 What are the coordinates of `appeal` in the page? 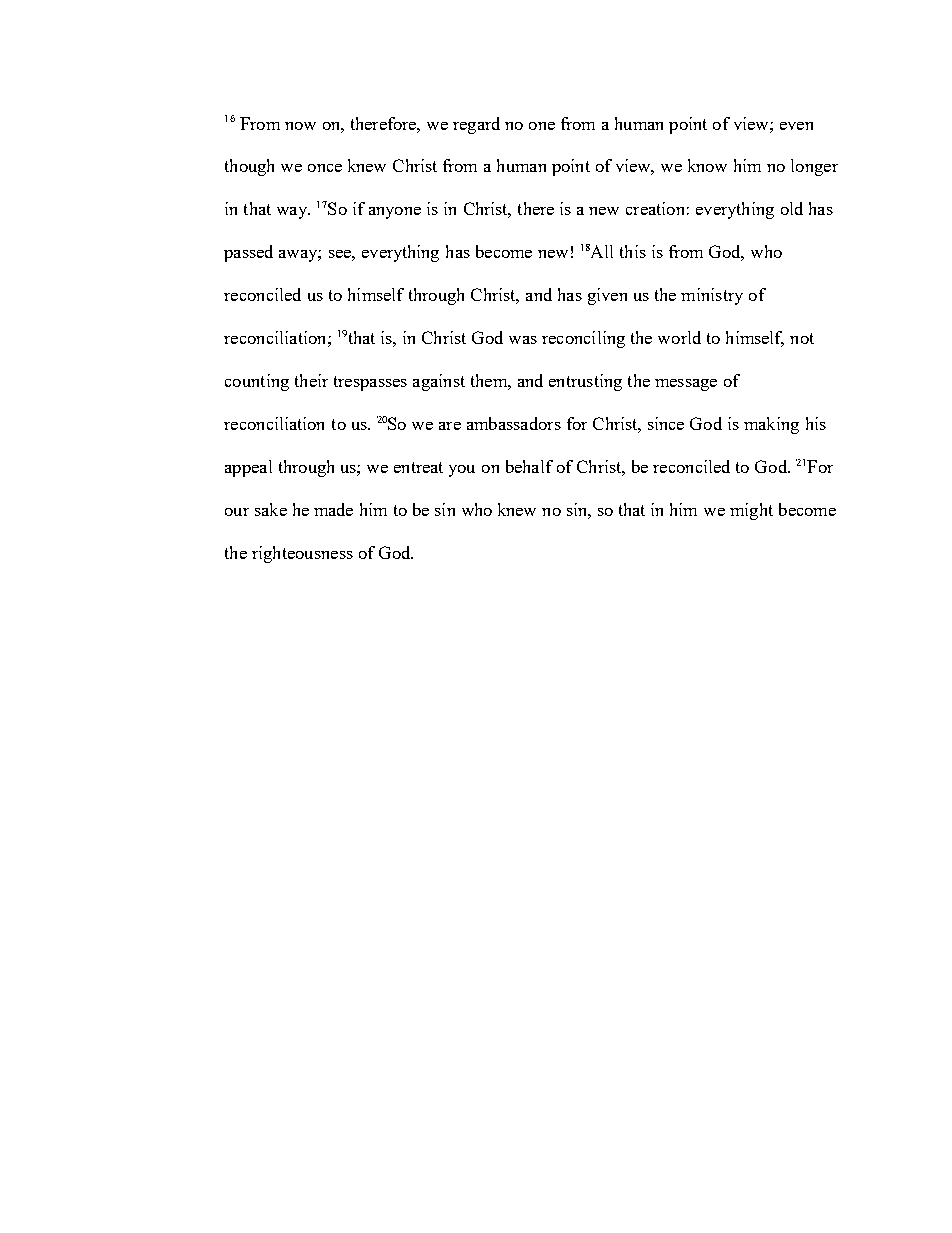 It's located at (248, 468).
